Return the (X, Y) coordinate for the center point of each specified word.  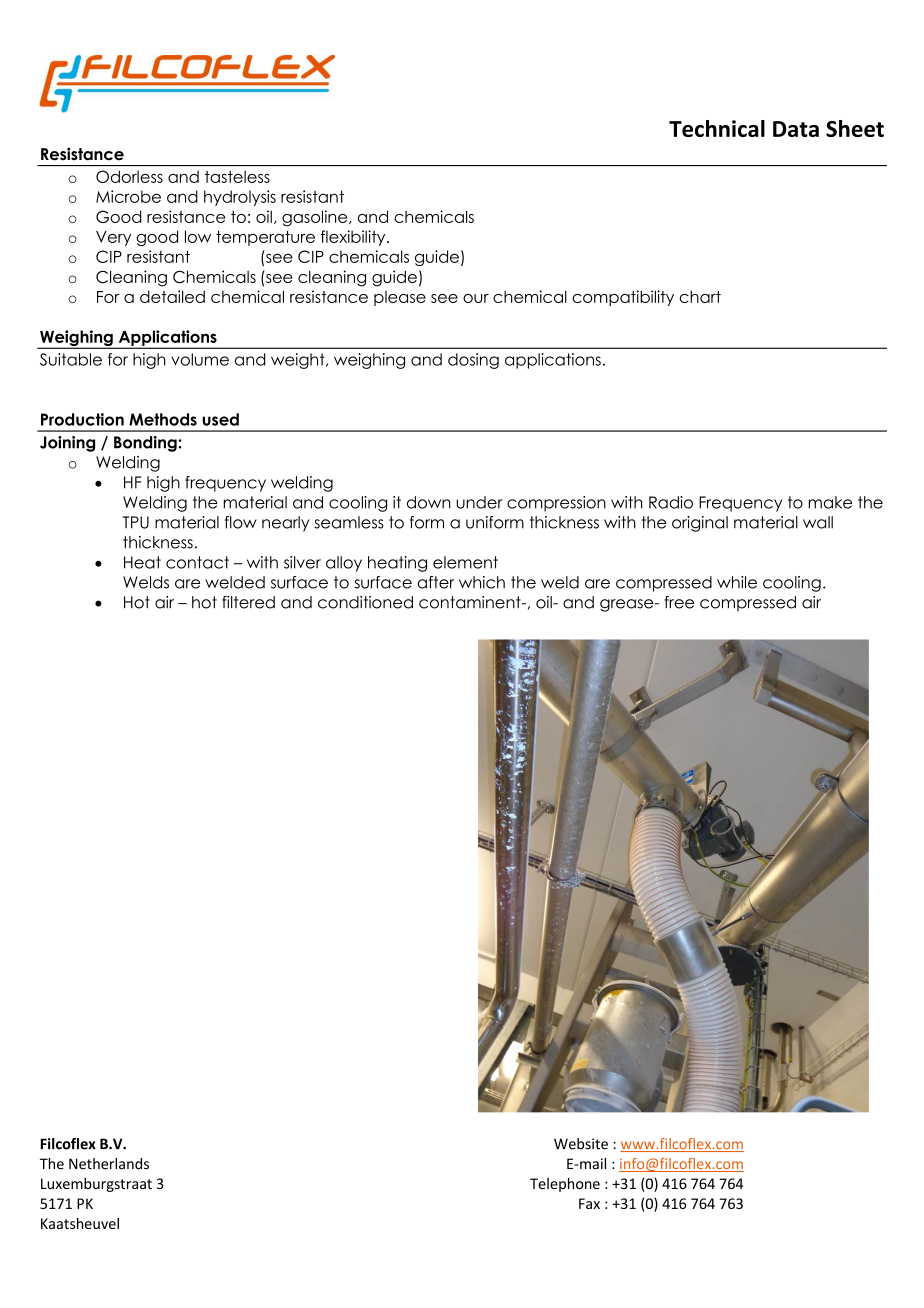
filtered (248, 602)
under (479, 502)
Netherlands (109, 1164)
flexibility (354, 238)
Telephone (565, 1185)
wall (818, 522)
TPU (136, 522)
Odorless (129, 176)
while (737, 582)
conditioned (365, 602)
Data (796, 129)
